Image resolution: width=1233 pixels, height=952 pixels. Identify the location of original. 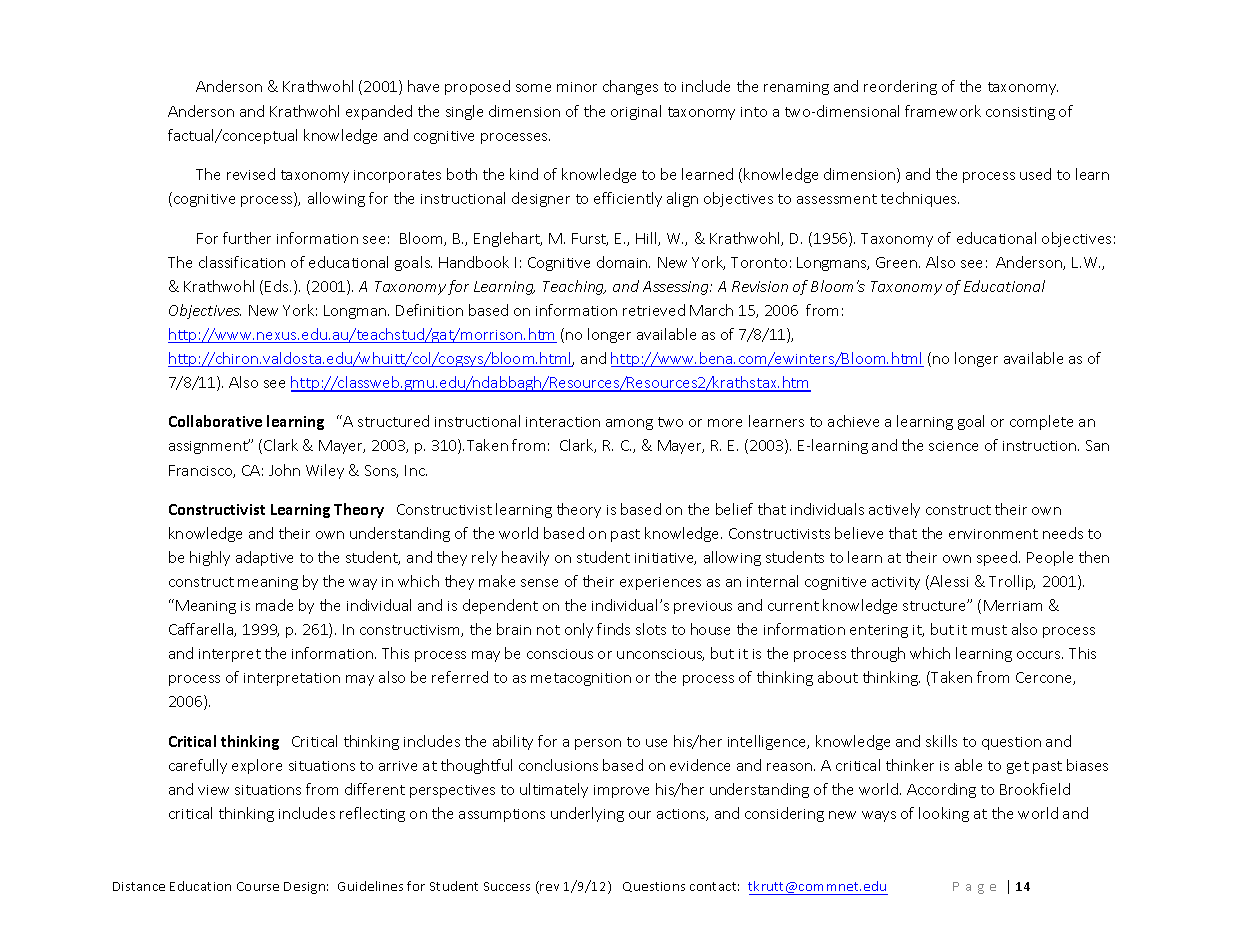
(636, 112).
